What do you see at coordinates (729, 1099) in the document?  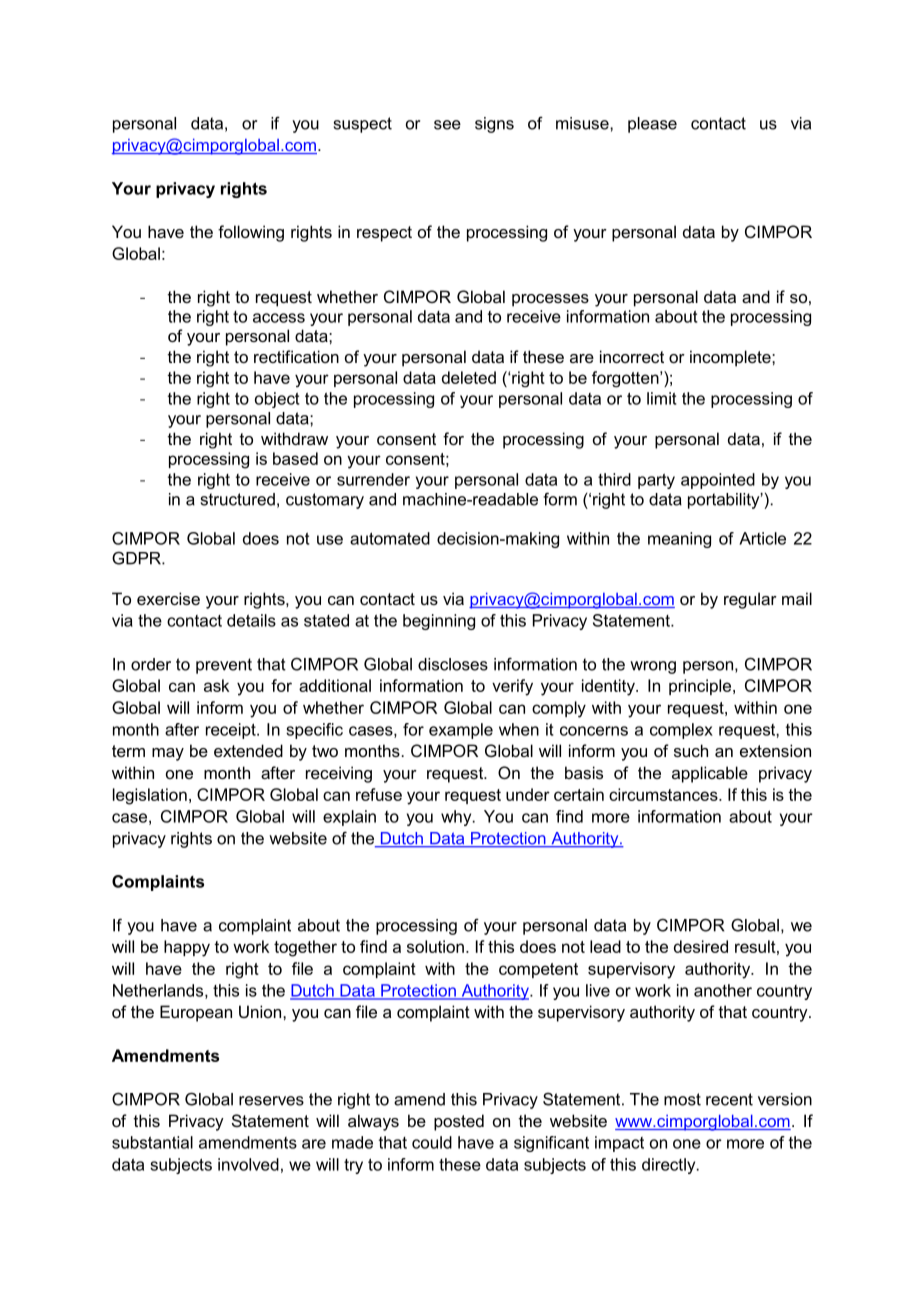 I see `recent` at bounding box center [729, 1099].
